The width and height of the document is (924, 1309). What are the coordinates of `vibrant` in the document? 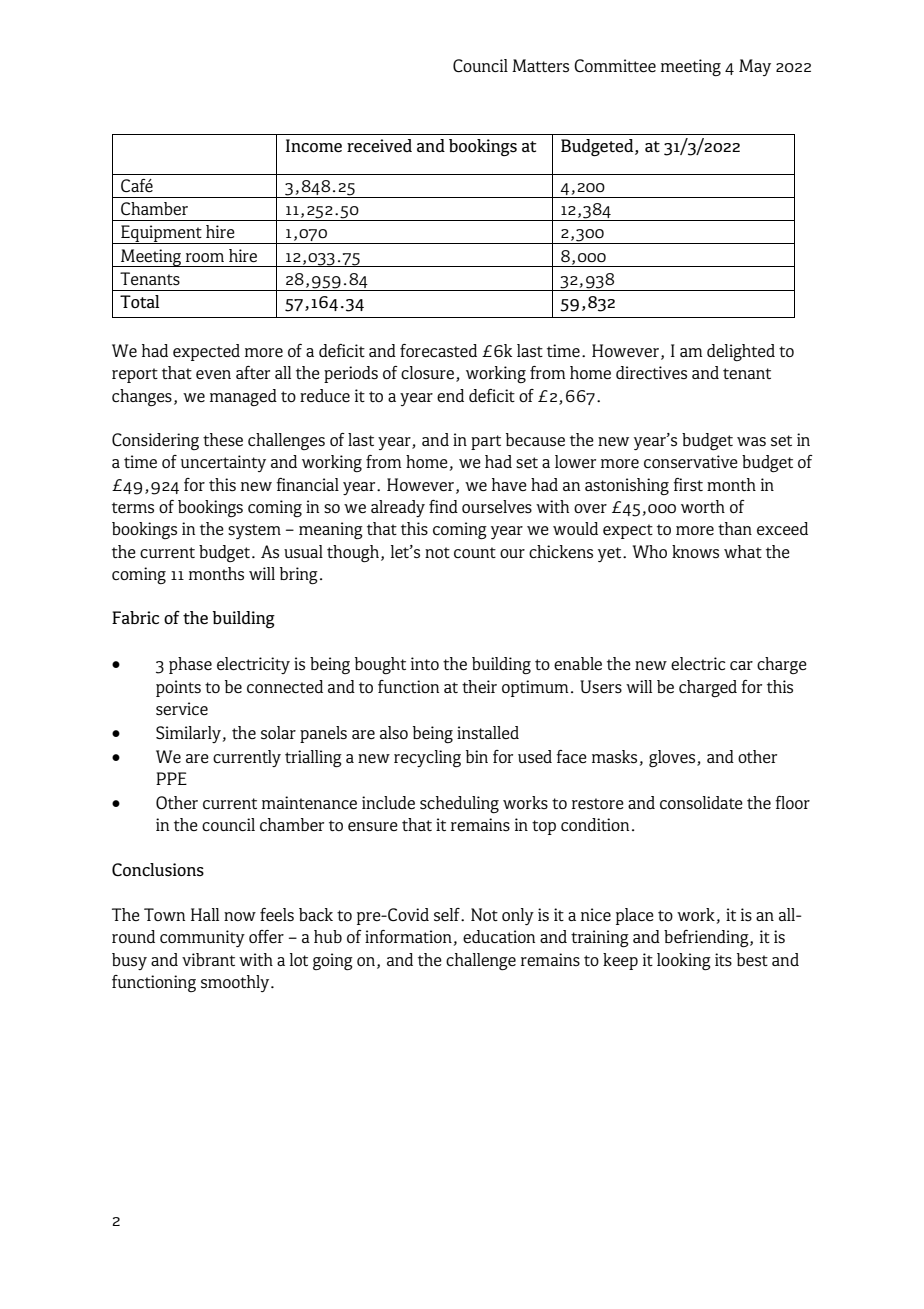 It's located at (208, 959).
